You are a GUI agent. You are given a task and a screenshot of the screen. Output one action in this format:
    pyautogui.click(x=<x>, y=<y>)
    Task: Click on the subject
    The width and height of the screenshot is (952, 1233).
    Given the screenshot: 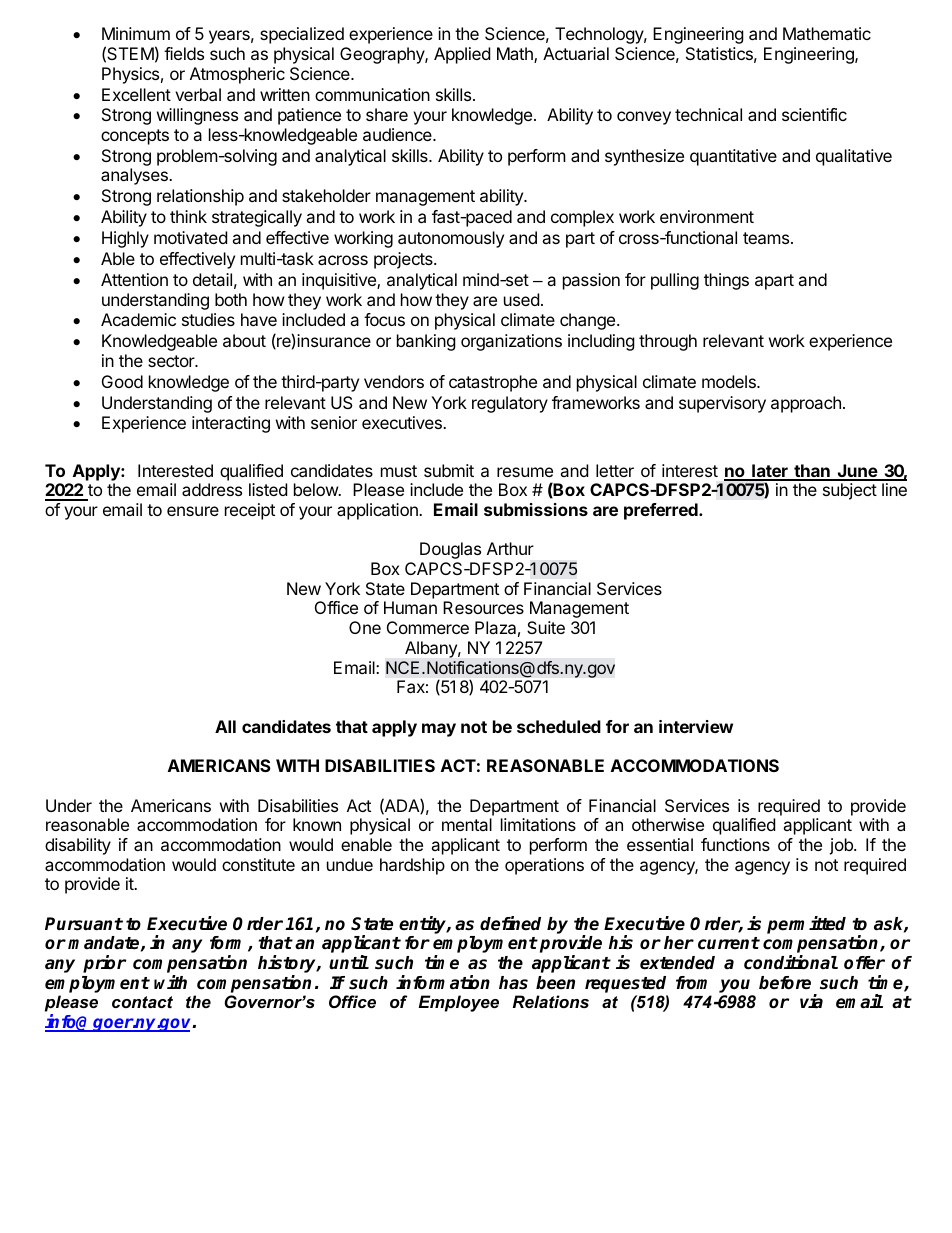 What is the action you would take?
    pyautogui.click(x=850, y=491)
